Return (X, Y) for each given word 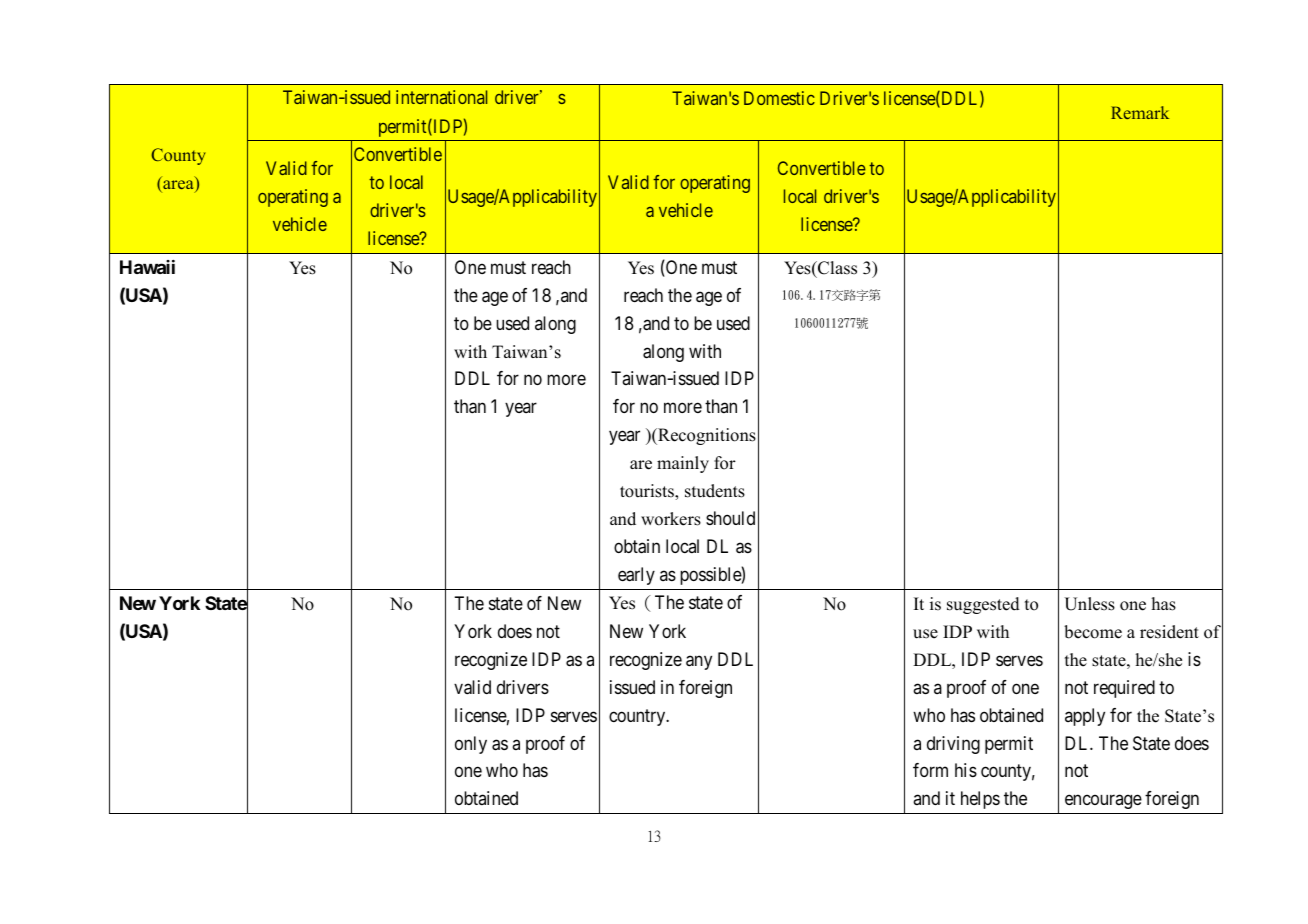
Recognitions (706, 436)
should (730, 518)
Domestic (779, 98)
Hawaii (147, 267)
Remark (1140, 112)
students (715, 491)
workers (671, 519)
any (699, 662)
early (636, 576)
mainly (683, 464)
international (441, 97)
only (471, 745)
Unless (1089, 604)
